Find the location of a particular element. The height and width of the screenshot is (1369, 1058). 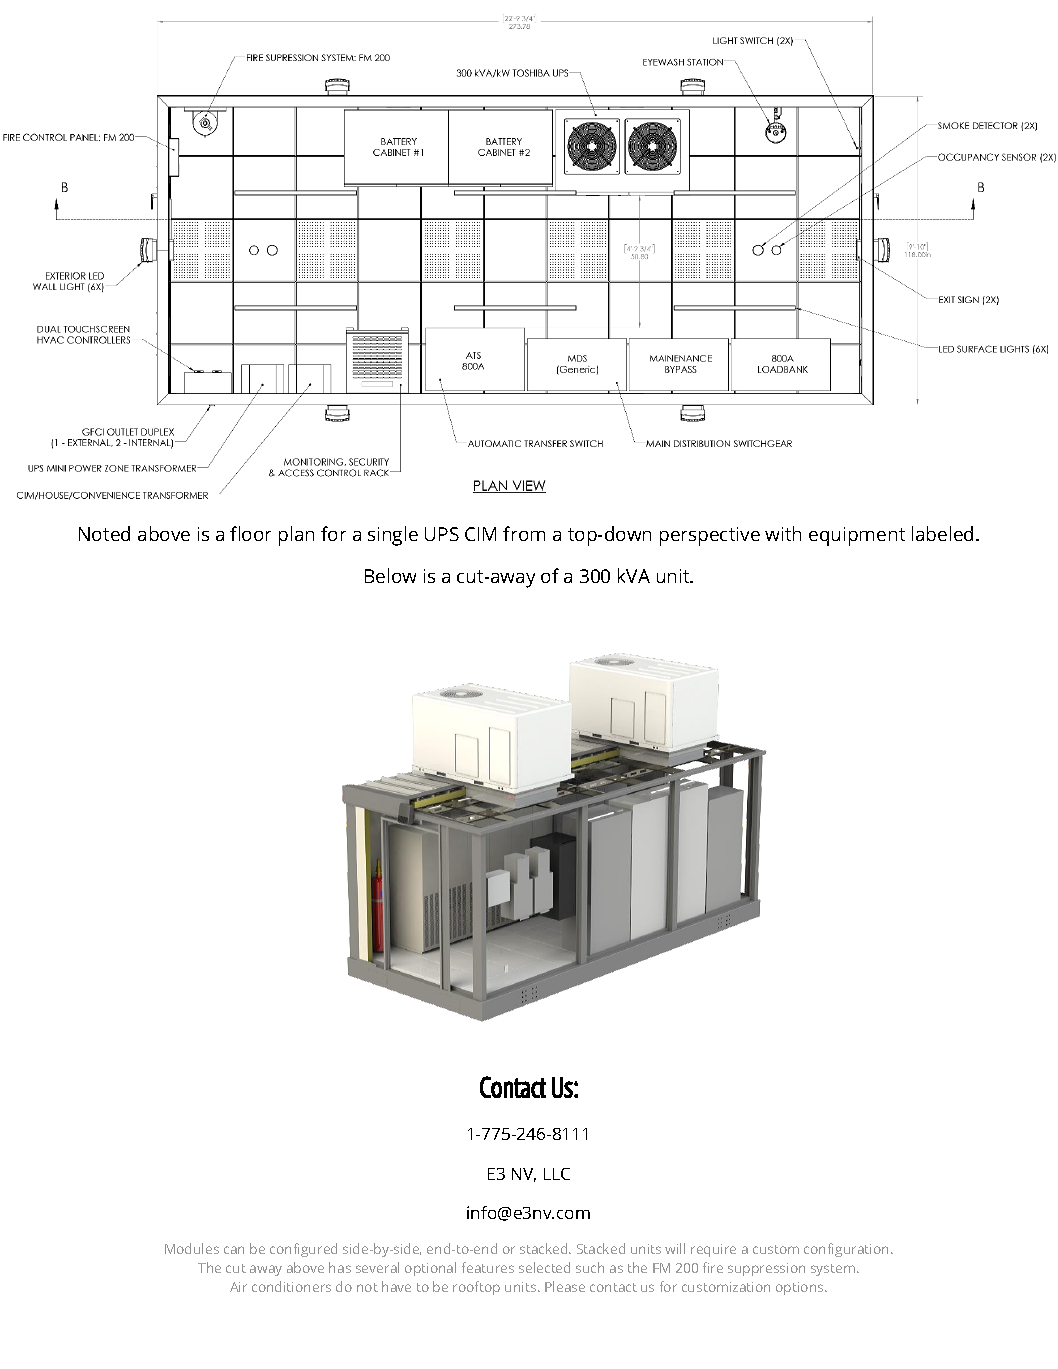

Modules is located at coordinates (192, 1248).
